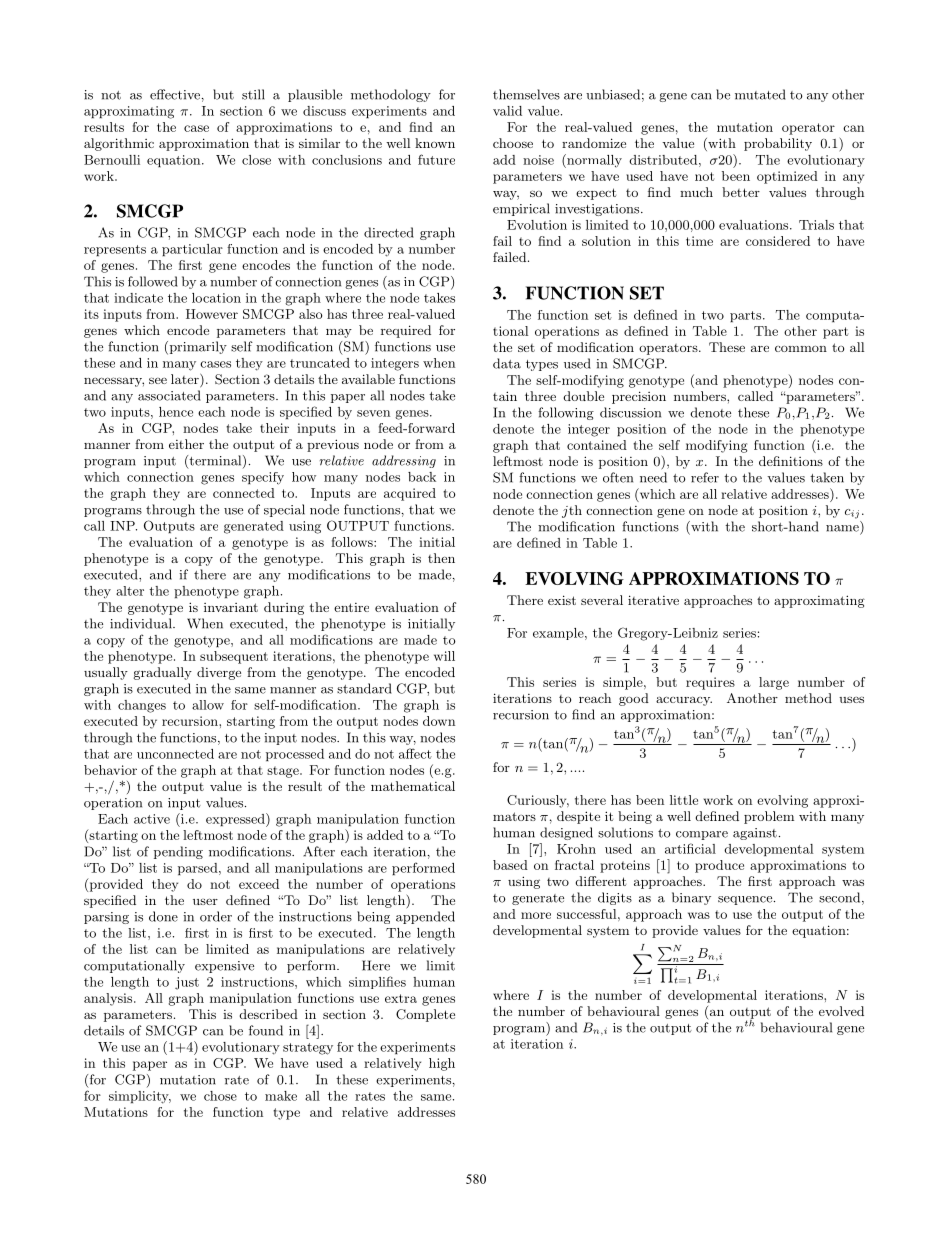 The image size is (952, 1233). I want to click on still, so click(253, 94).
